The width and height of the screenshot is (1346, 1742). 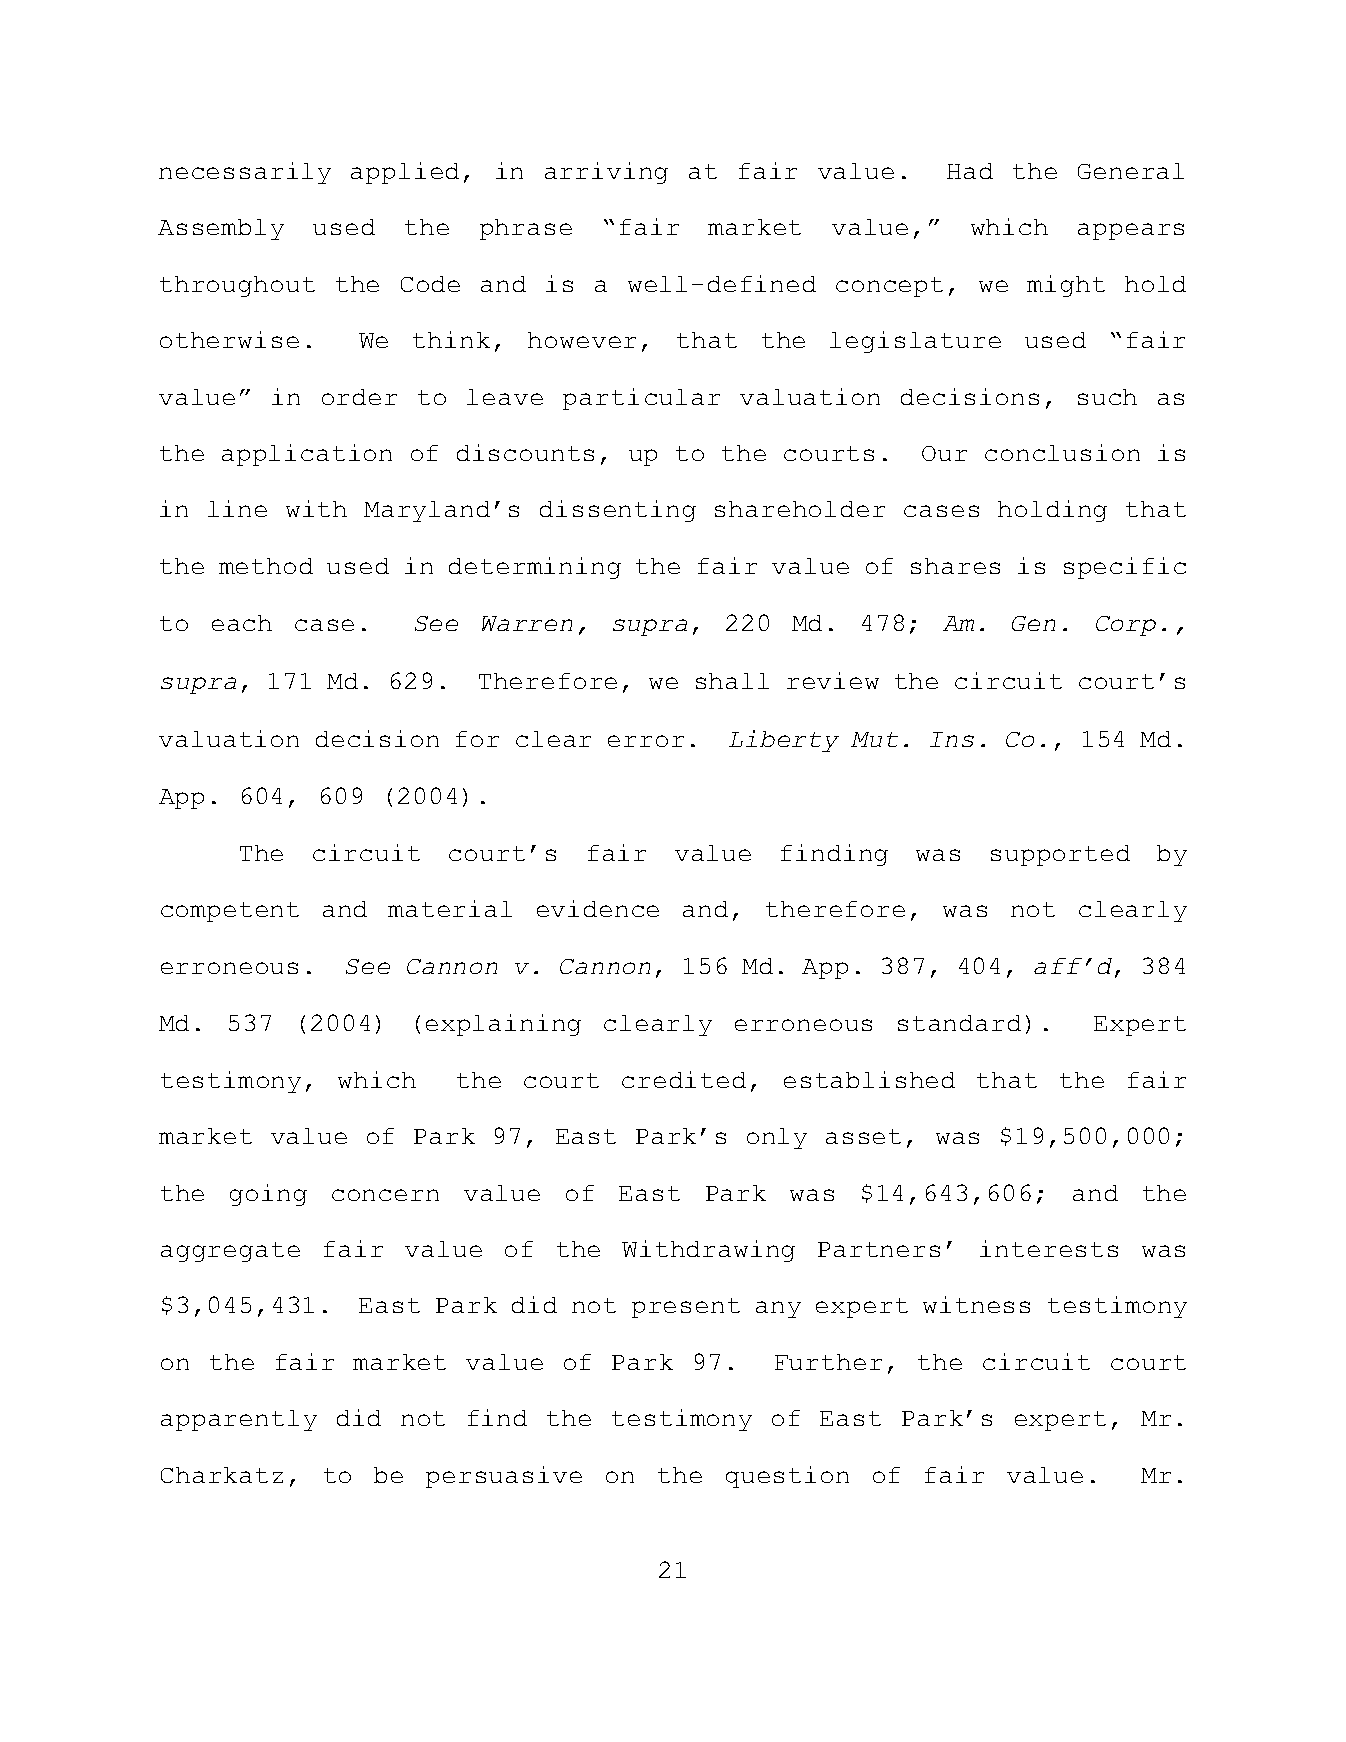 I want to click on competent, so click(x=230, y=912).
